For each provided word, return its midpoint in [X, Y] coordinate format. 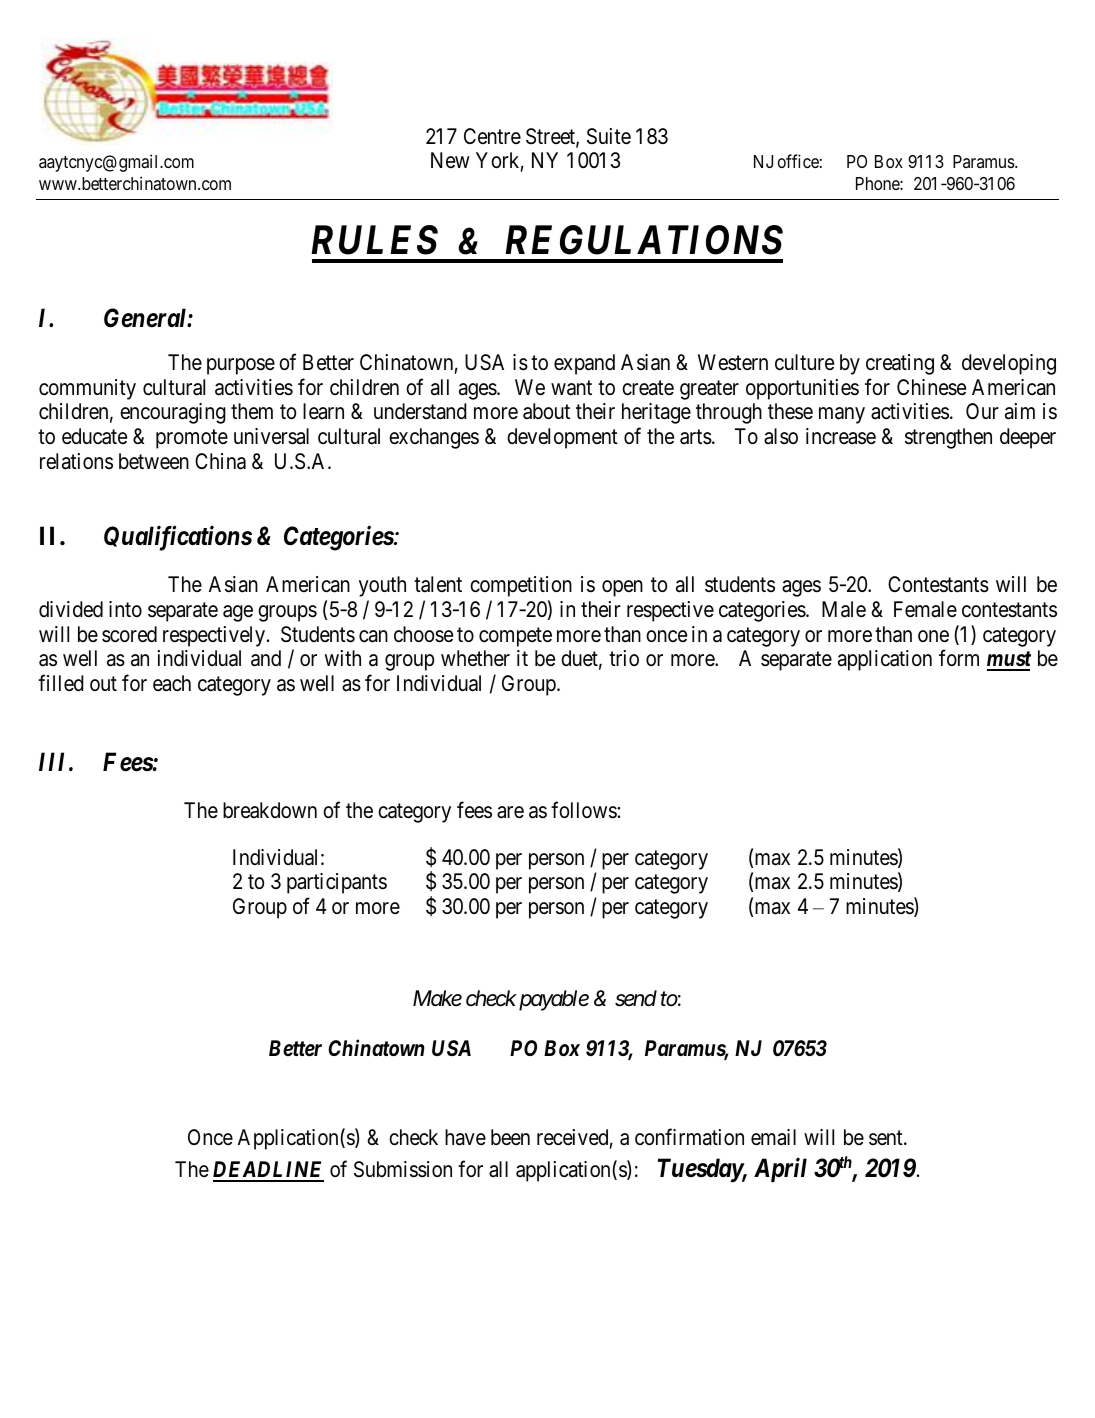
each [172, 683]
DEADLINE [268, 1171]
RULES [374, 240]
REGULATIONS [644, 240]
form [959, 658]
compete [515, 637]
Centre [492, 136]
